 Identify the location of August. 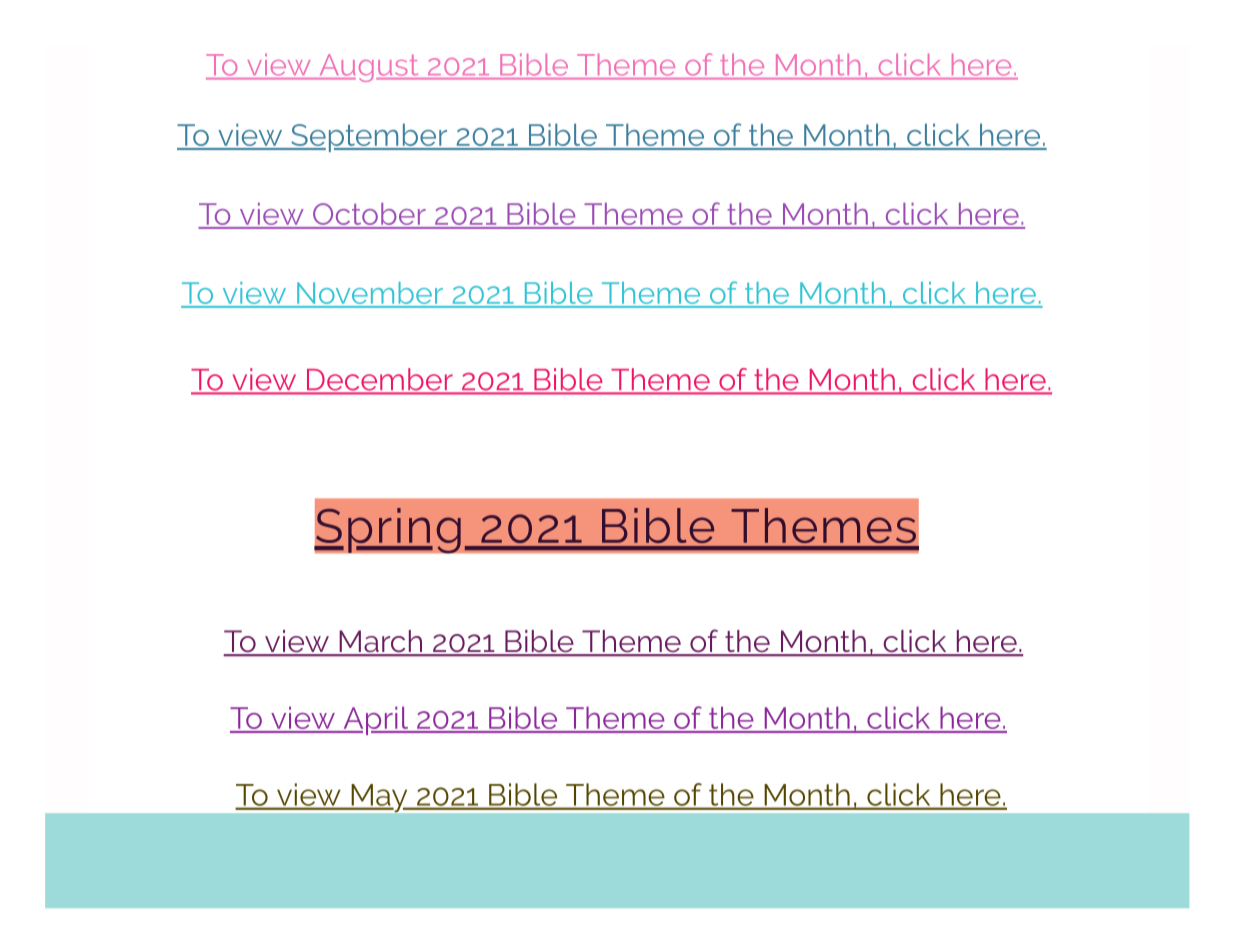
(369, 68).
